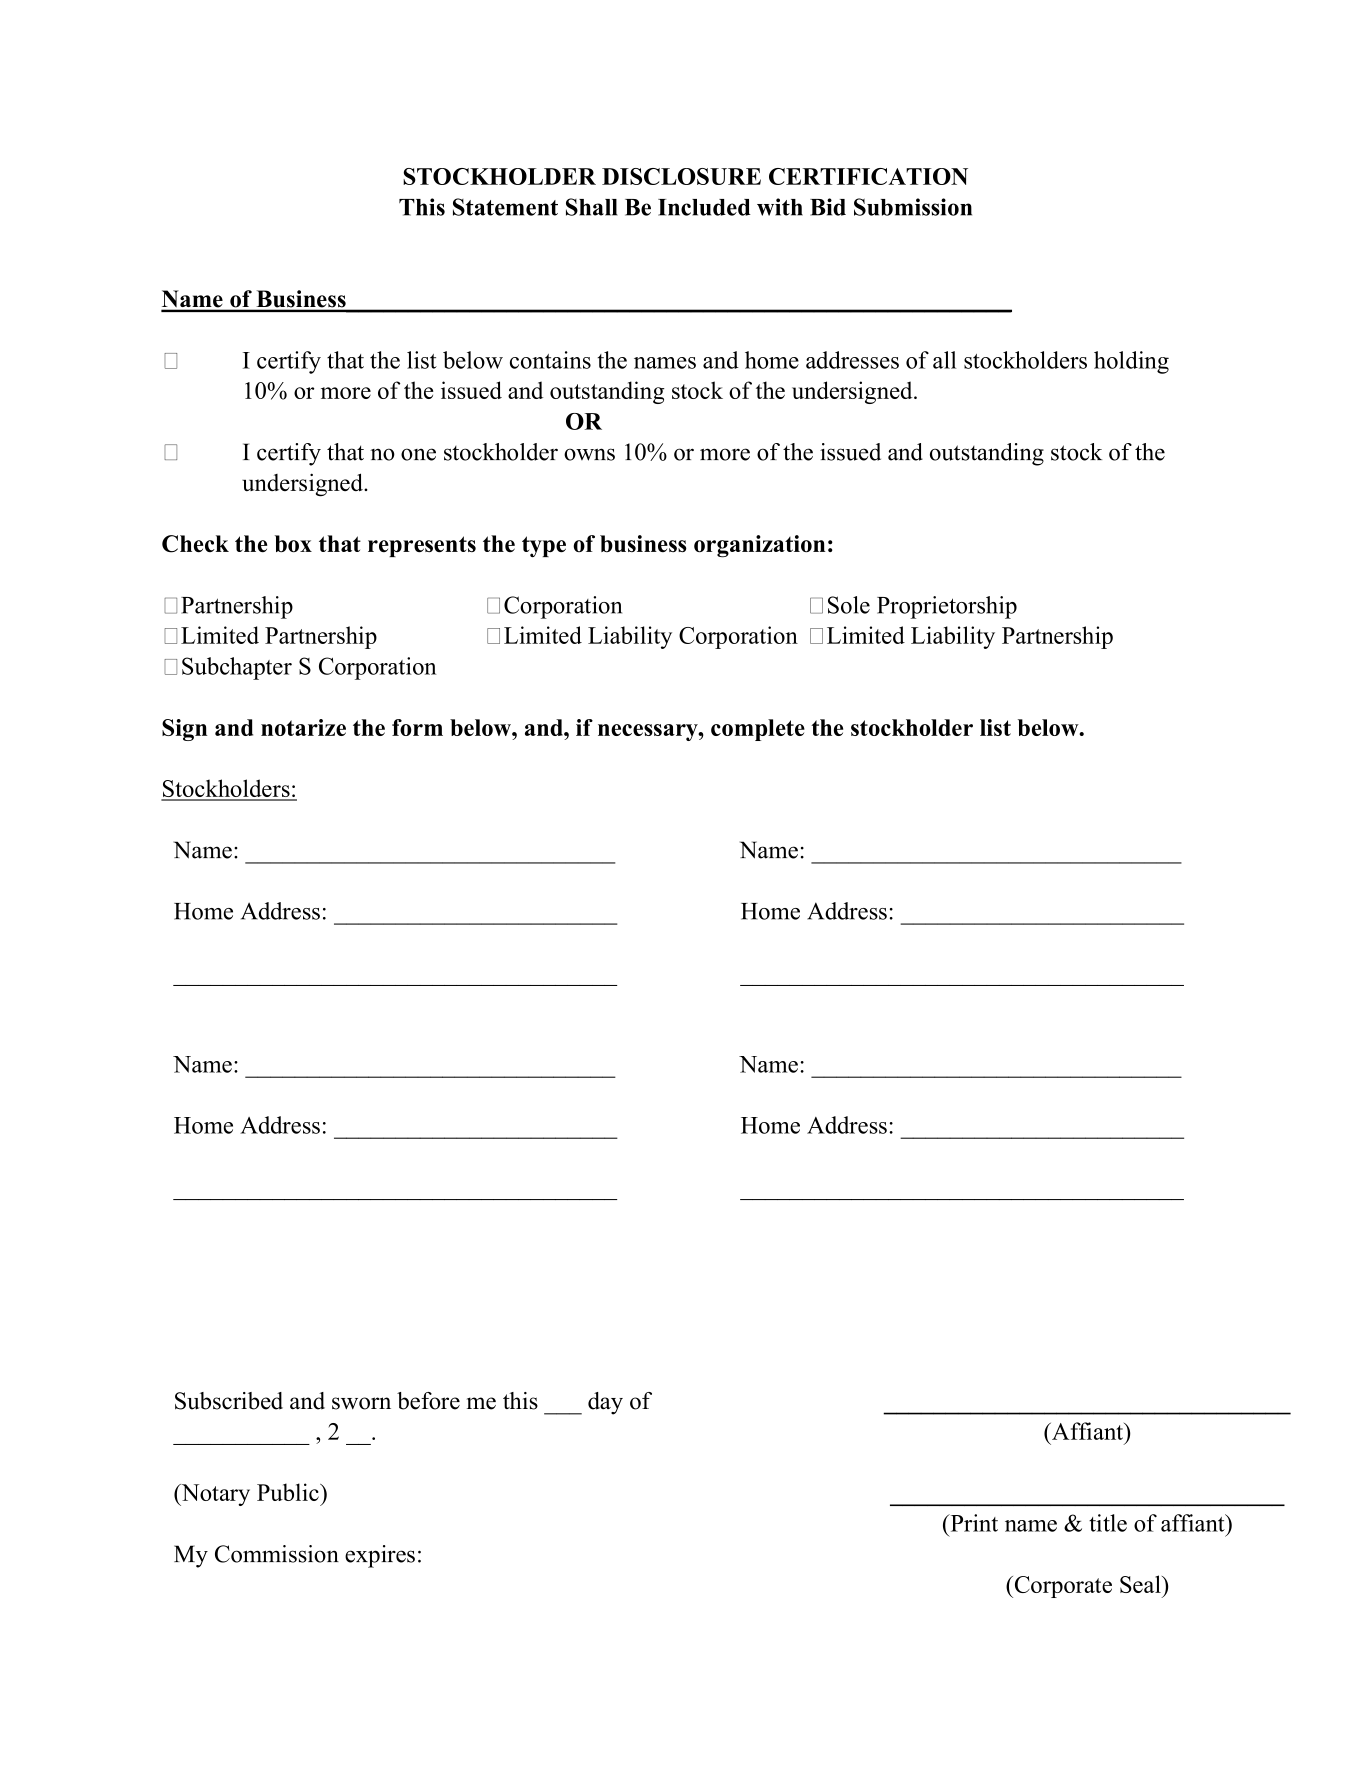 The height and width of the screenshot is (1776, 1372). What do you see at coordinates (704, 207) in the screenshot?
I see `Included` at bounding box center [704, 207].
